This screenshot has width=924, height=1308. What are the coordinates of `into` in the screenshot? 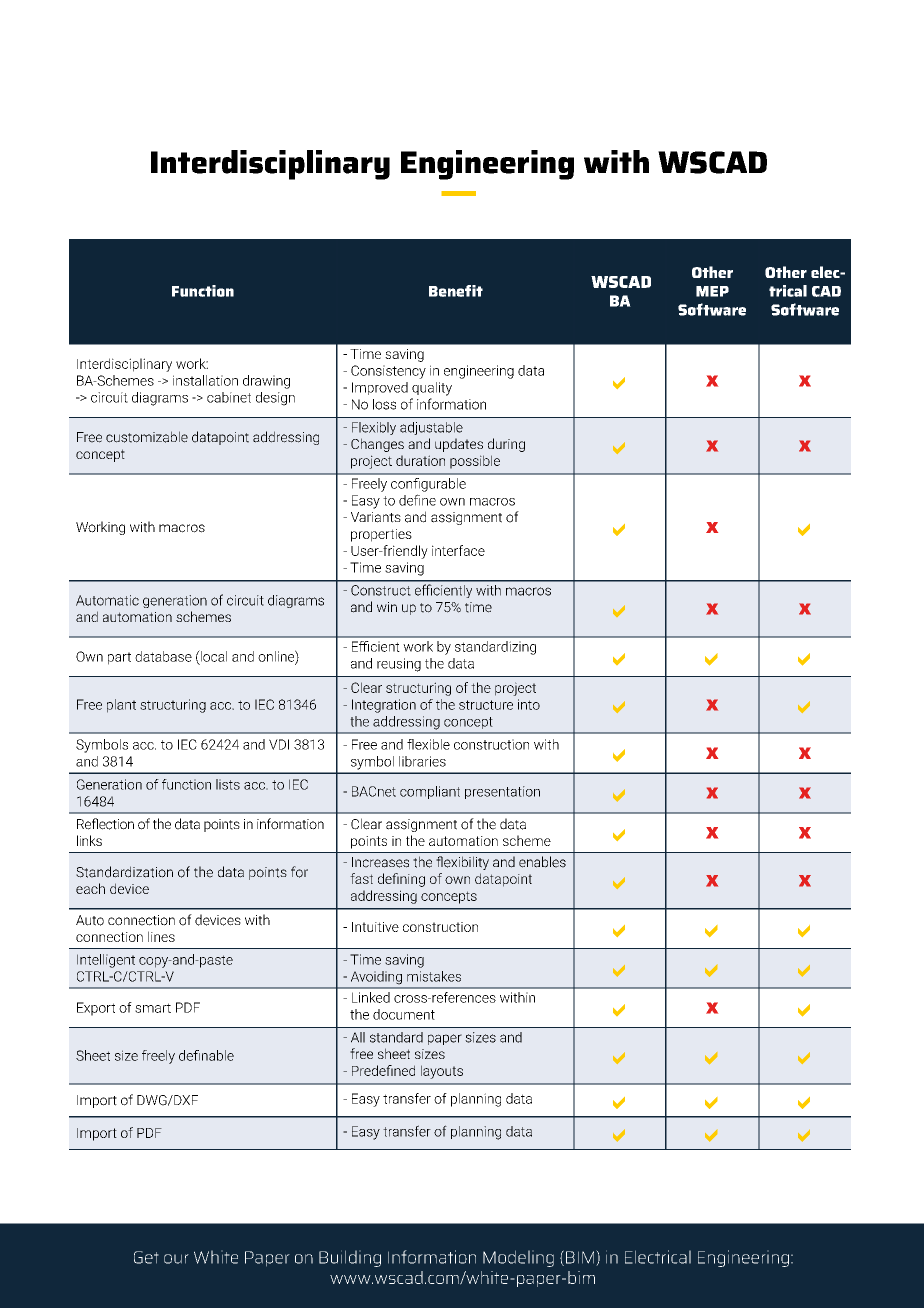 It's located at (529, 704).
